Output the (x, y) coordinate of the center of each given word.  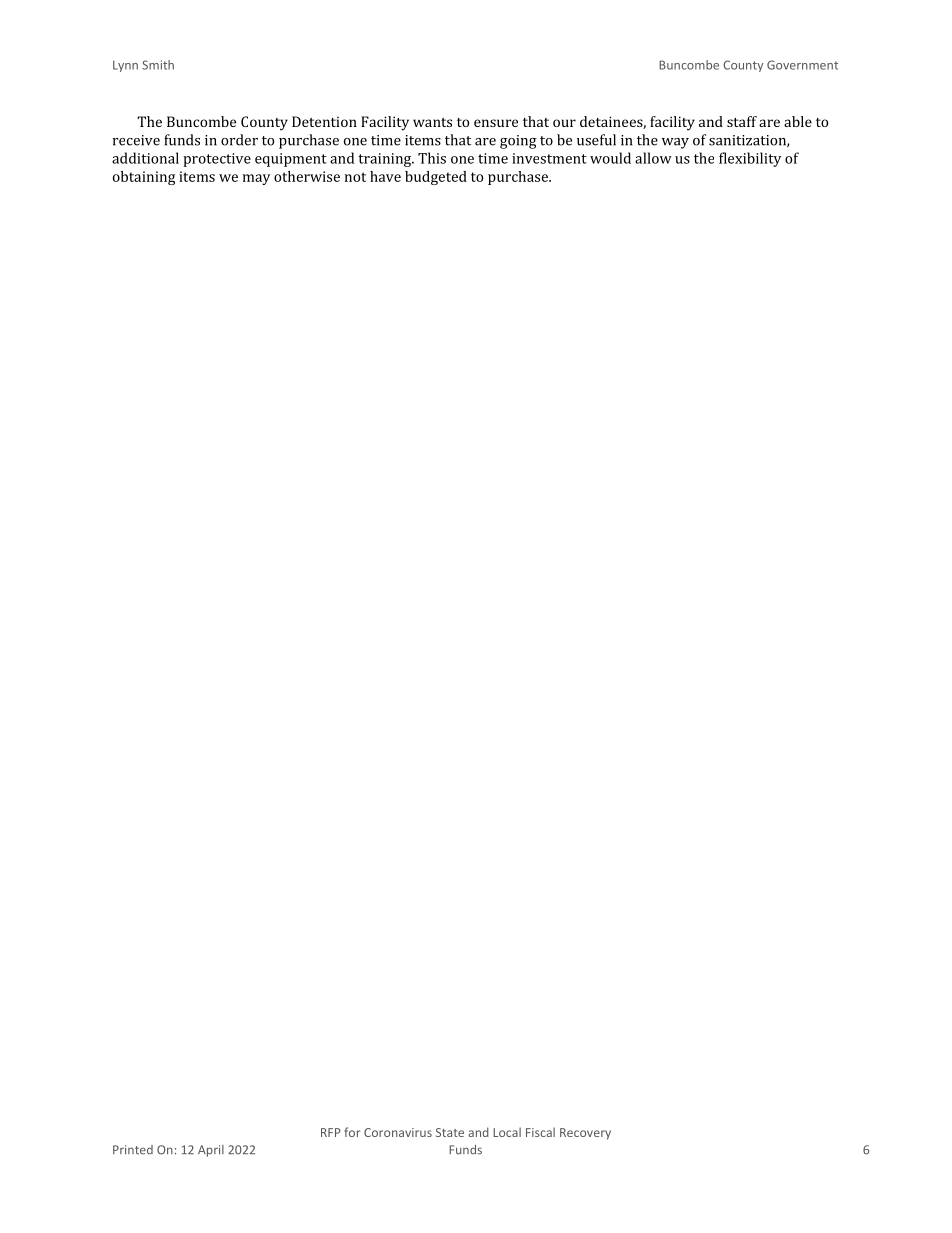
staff (742, 121)
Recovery (585, 1134)
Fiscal (540, 1132)
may (256, 179)
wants (432, 122)
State (450, 1132)
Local (507, 1132)
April (211, 1151)
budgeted (436, 178)
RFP (331, 1132)
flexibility (750, 159)
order (239, 140)
